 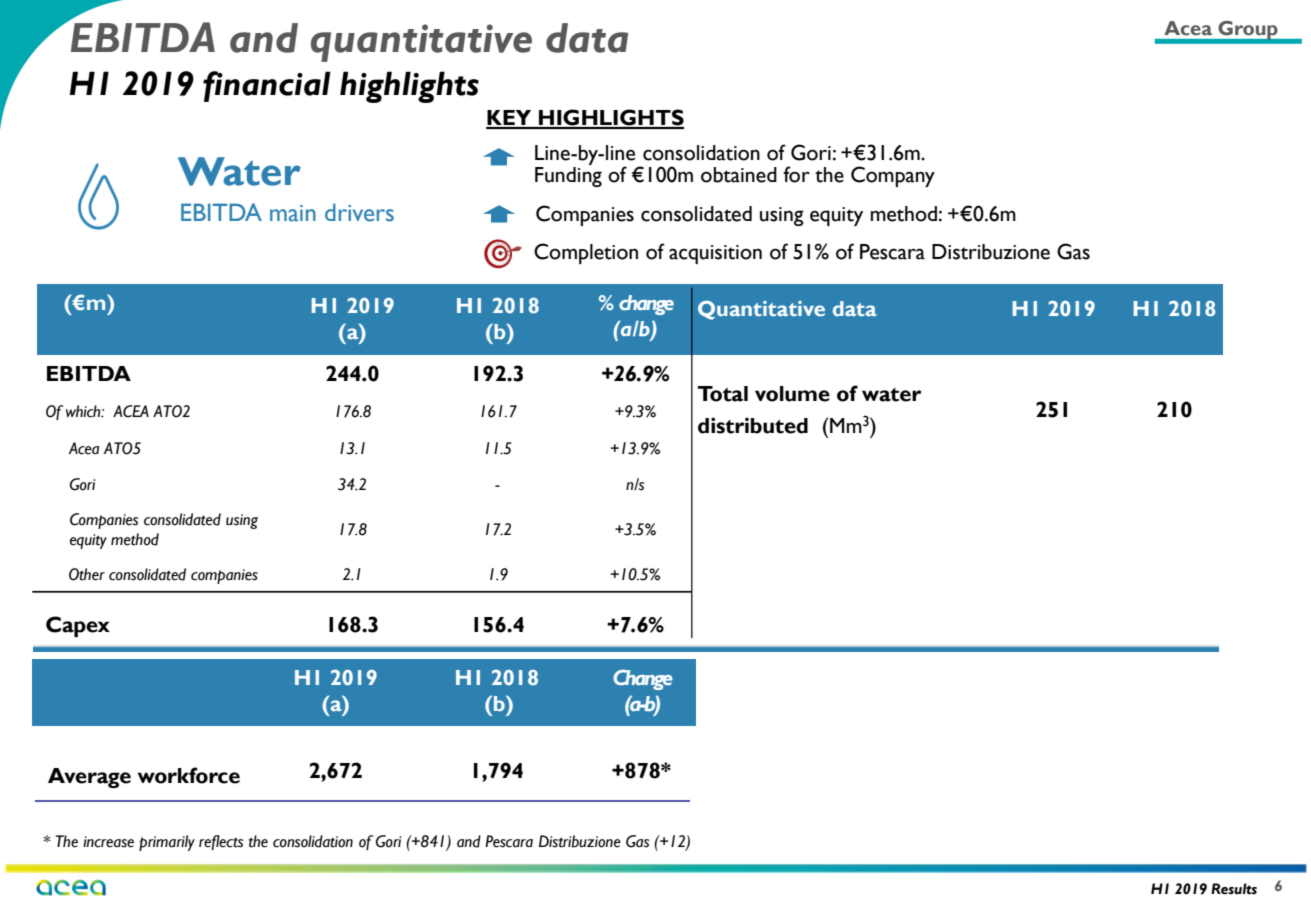 I want to click on primarily, so click(x=167, y=843).
